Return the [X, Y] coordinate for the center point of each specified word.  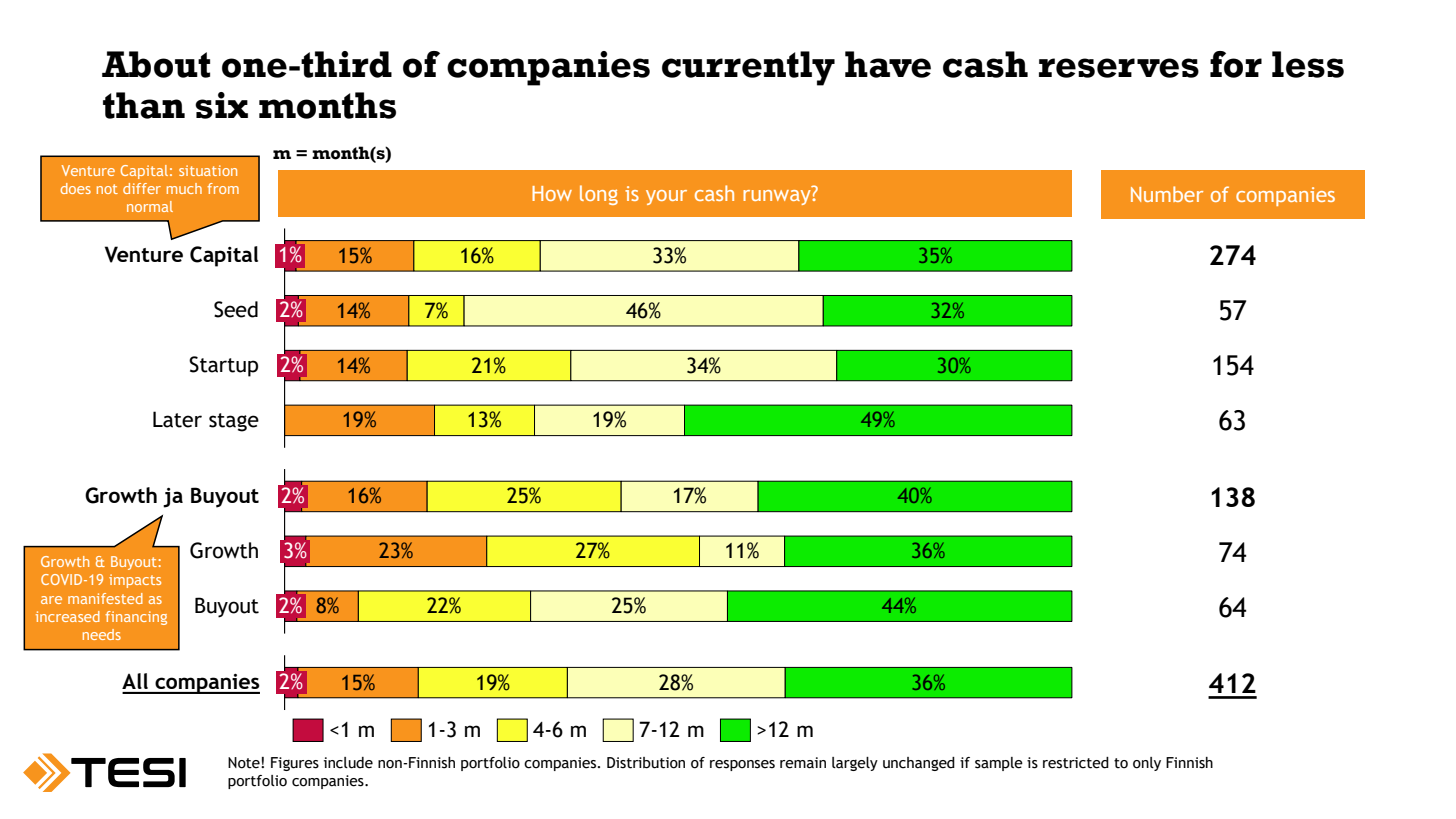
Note [245, 763]
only [1147, 764]
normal [150, 206]
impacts [135, 581]
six [221, 105]
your [666, 197]
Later [177, 419]
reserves [1119, 68]
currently [748, 68]
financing [136, 618]
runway [778, 197]
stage [234, 422]
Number [1167, 194]
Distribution [646, 763]
